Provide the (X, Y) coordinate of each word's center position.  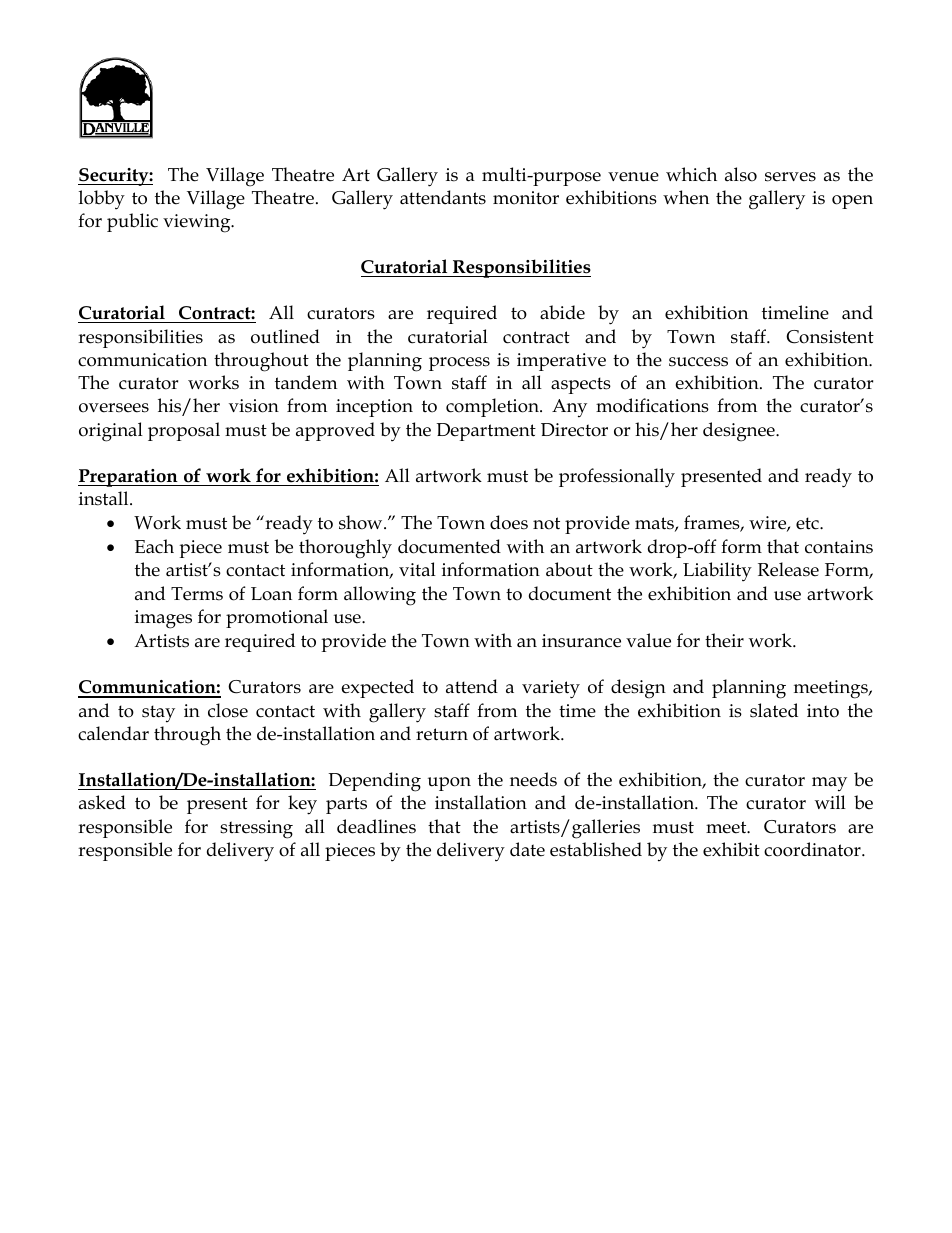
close (228, 710)
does (509, 522)
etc (808, 523)
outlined (285, 336)
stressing (256, 829)
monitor (526, 198)
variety (551, 689)
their (724, 640)
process (459, 364)
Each (154, 546)
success (698, 362)
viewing (198, 223)
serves (790, 177)
